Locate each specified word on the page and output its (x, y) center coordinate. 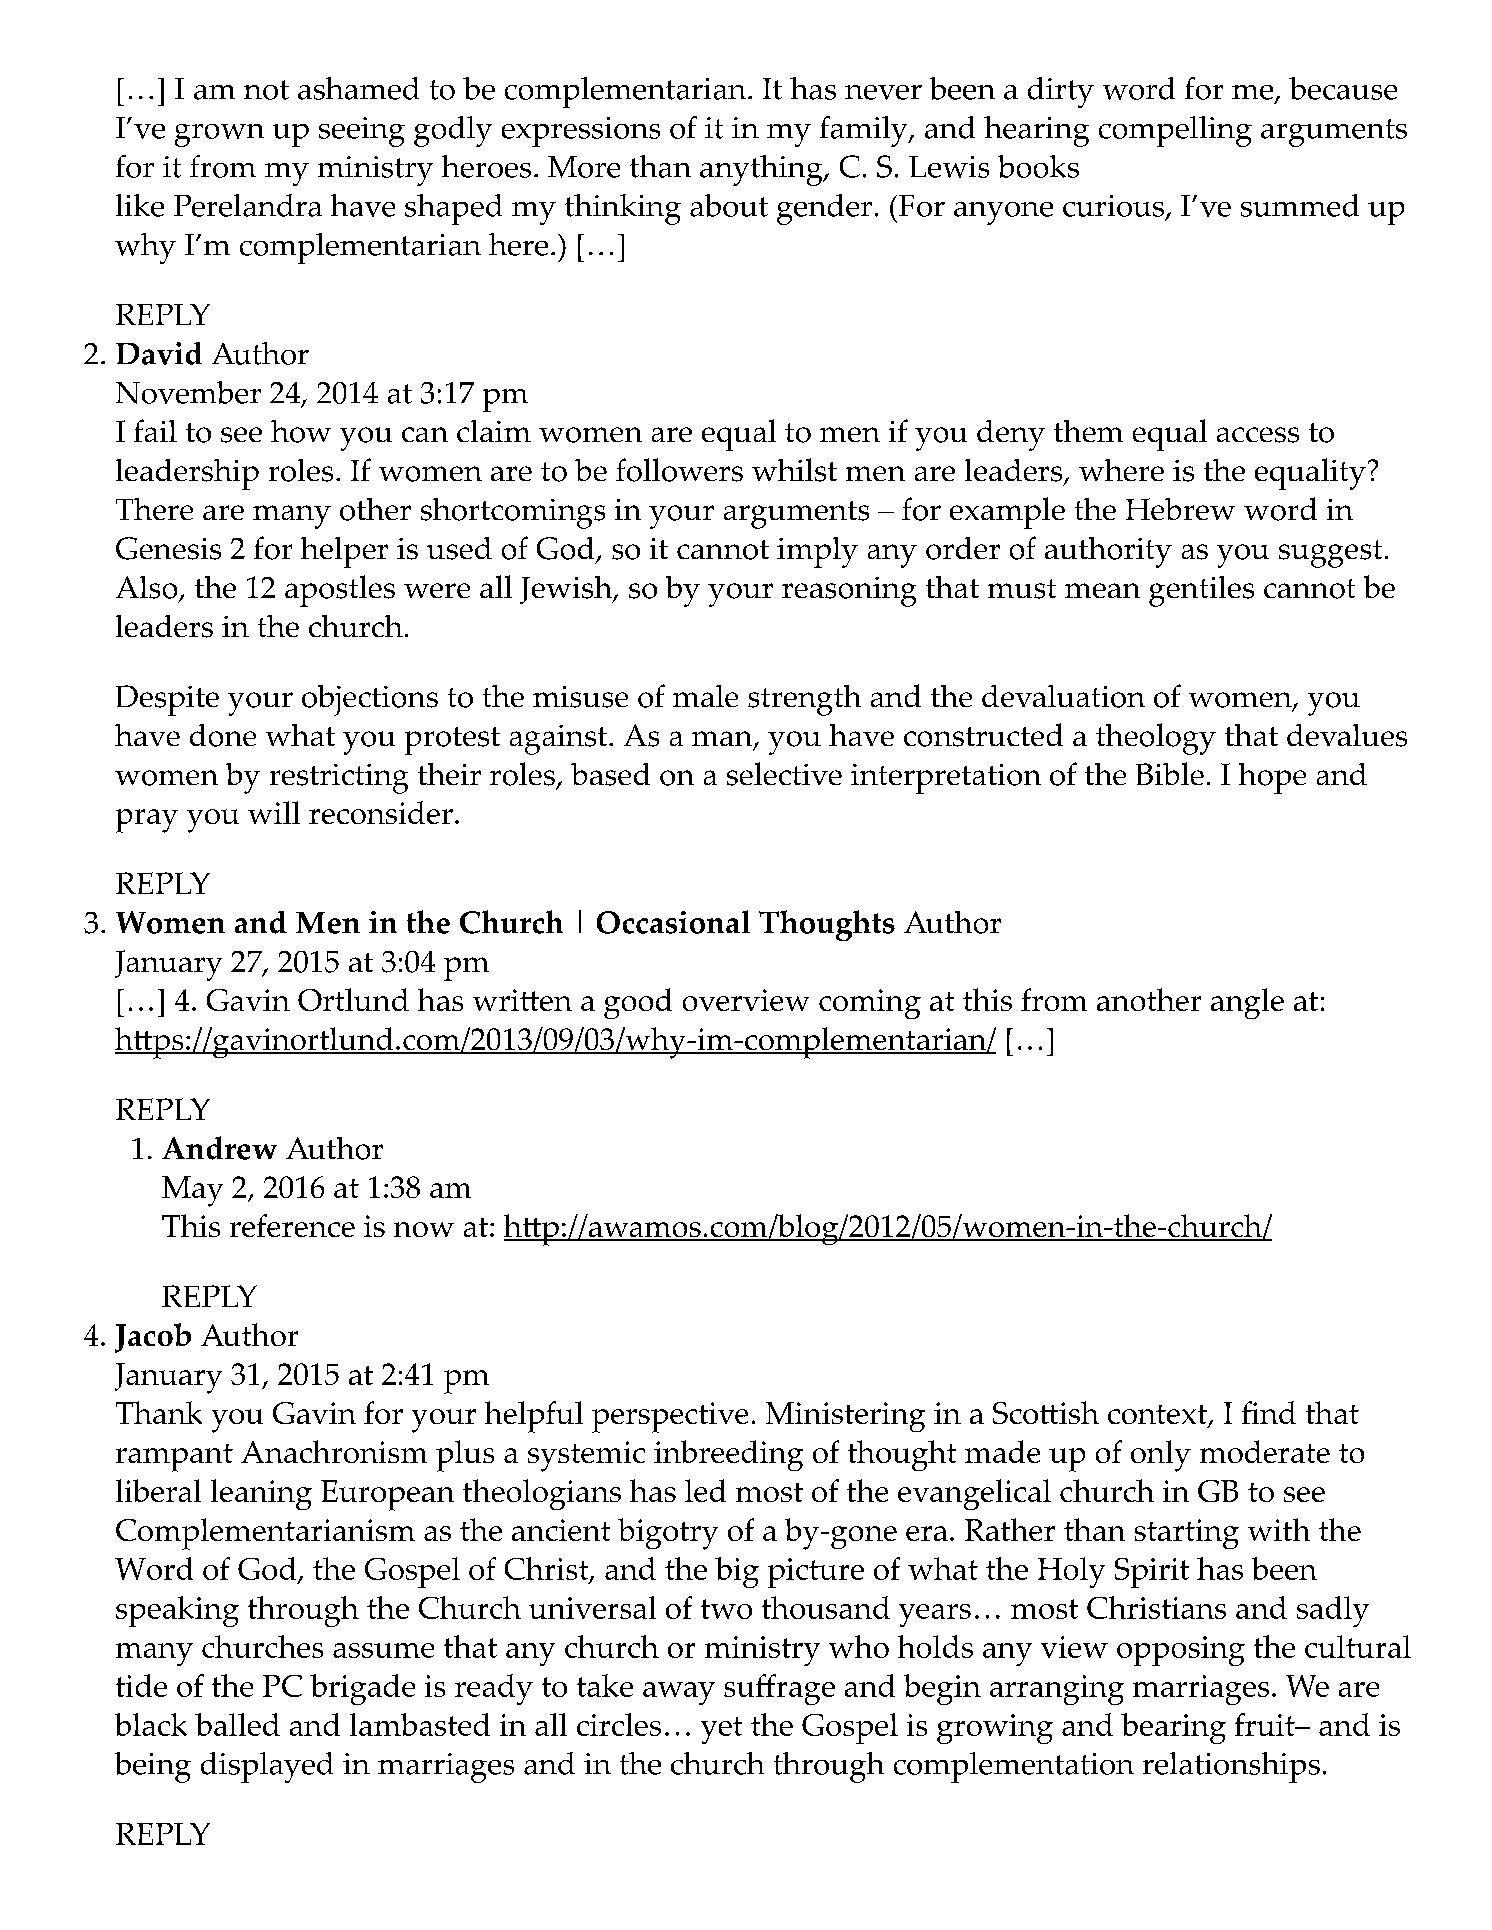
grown (219, 135)
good (638, 1003)
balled (237, 1724)
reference (292, 1225)
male (705, 696)
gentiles (1201, 591)
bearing (1173, 1728)
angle (1247, 1003)
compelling (1175, 131)
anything (762, 170)
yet (721, 1730)
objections (370, 700)
